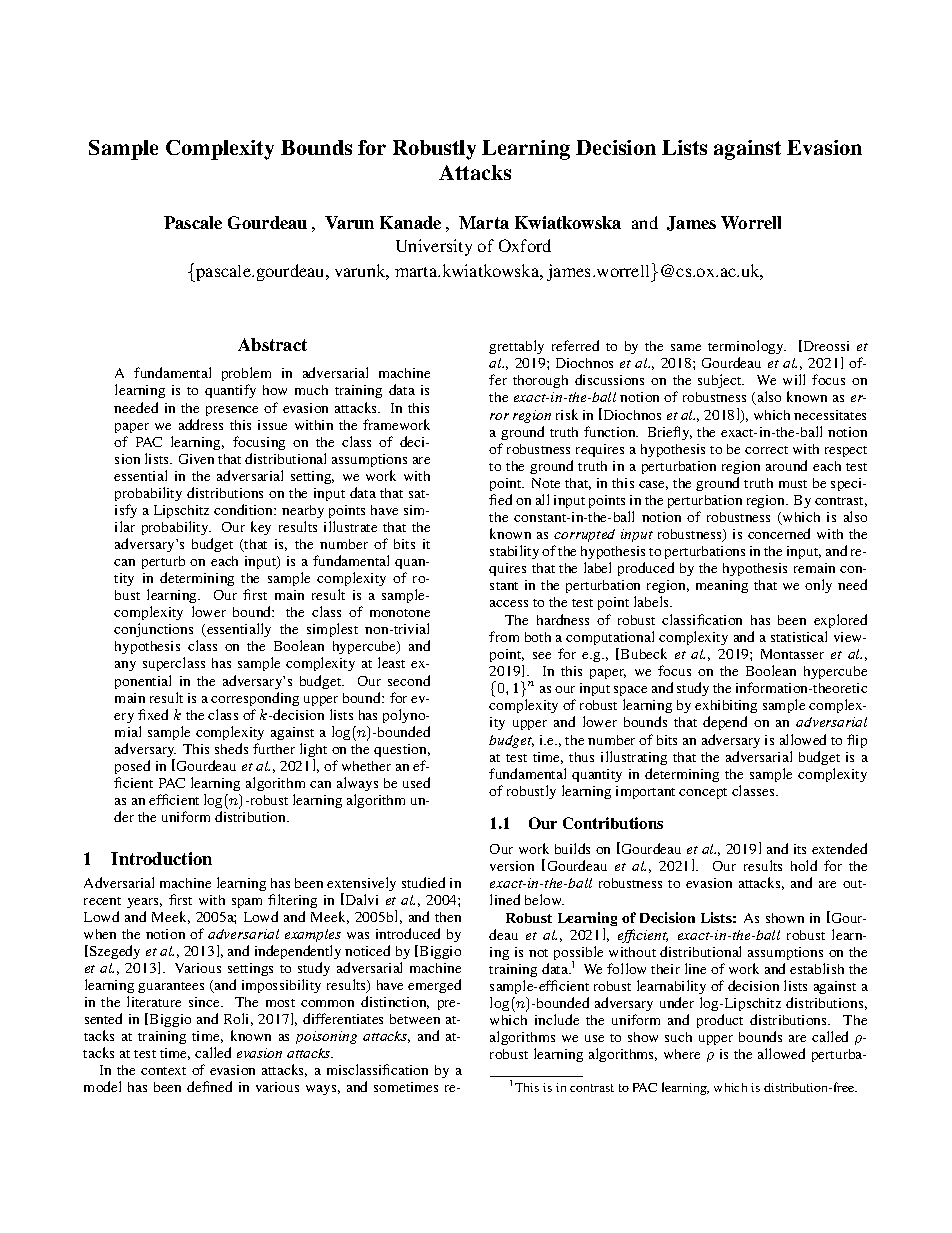 This page has width=952, height=1233. What do you see at coordinates (416, 782) in the page?
I see `used` at bounding box center [416, 782].
